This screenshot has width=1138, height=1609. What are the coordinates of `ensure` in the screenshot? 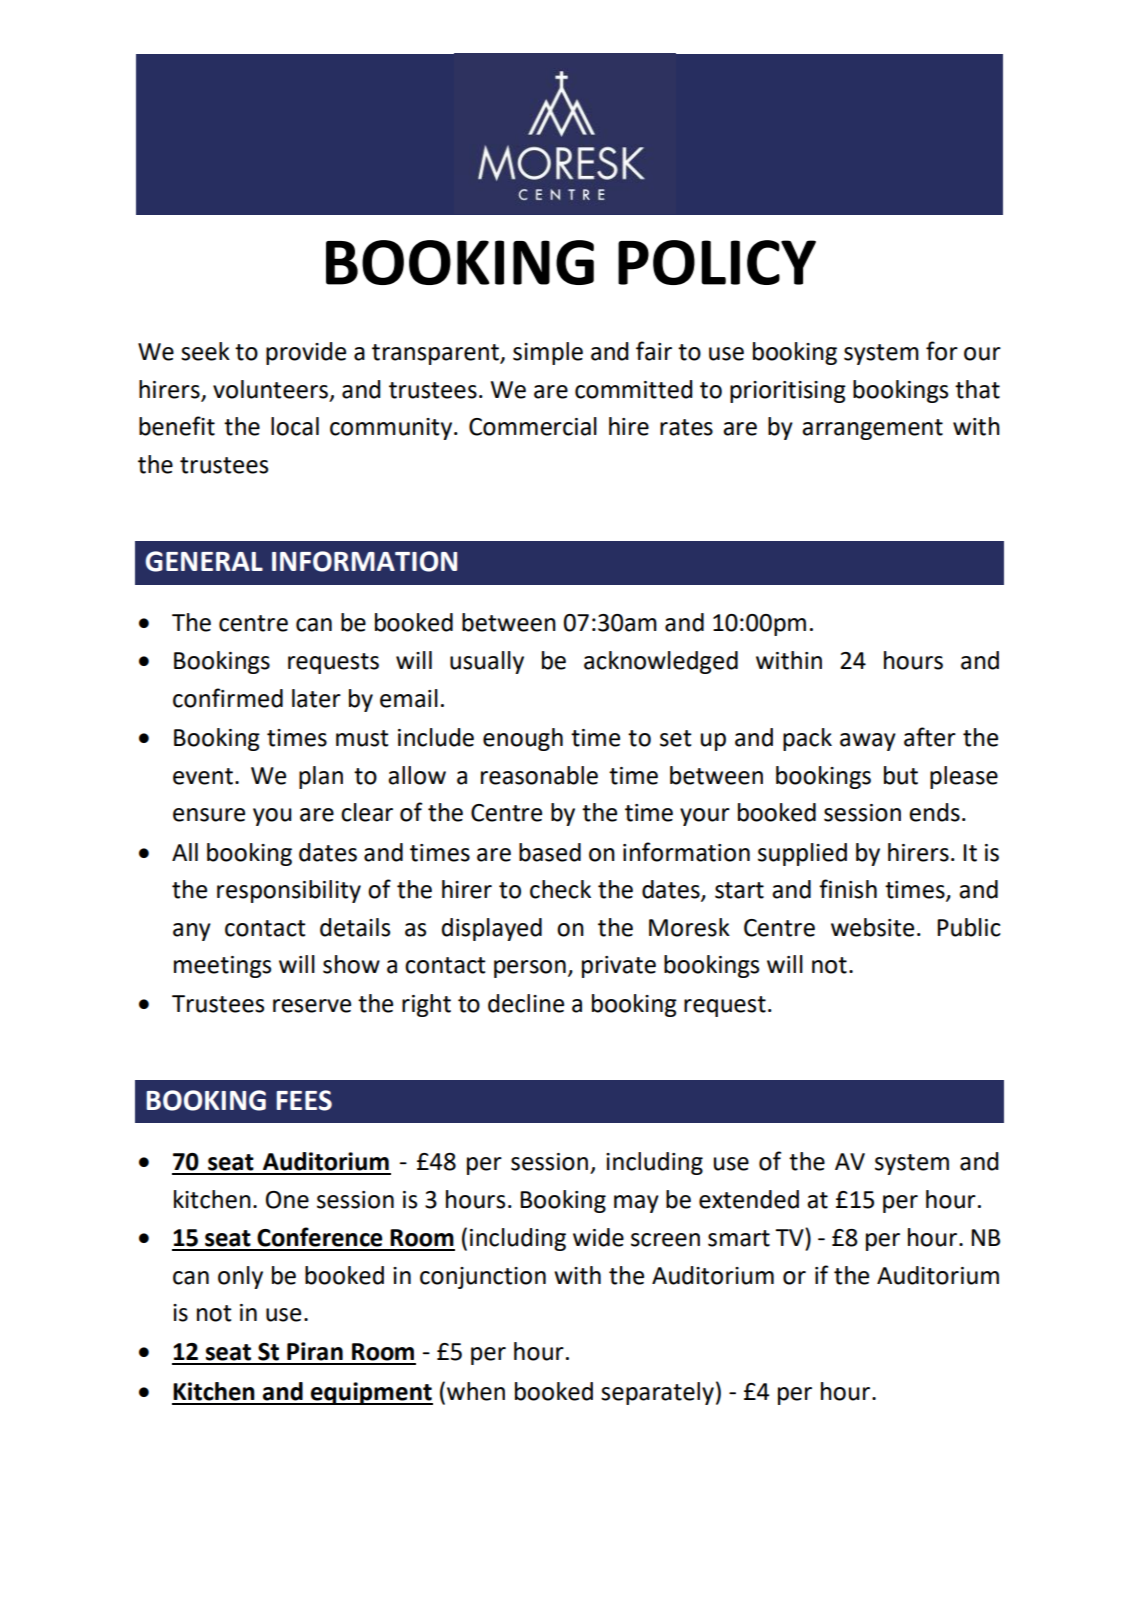 It's located at (209, 815).
